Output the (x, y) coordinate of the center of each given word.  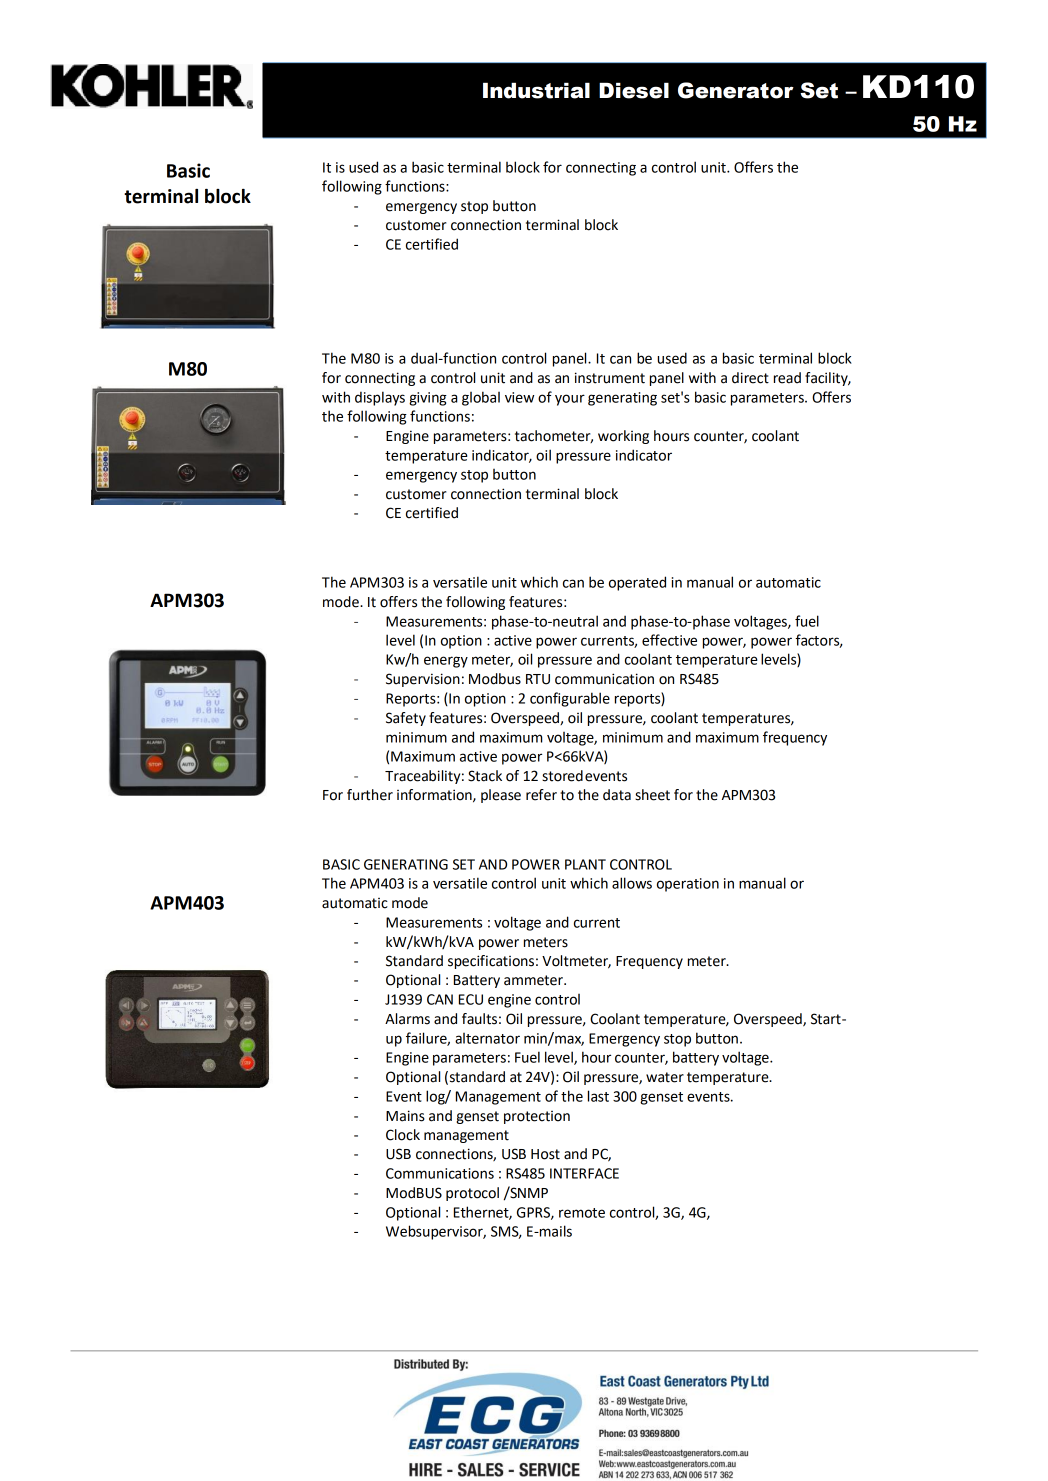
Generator (736, 90)
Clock (403, 1135)
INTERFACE (584, 1173)
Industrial (536, 90)
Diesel (634, 90)
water (665, 1077)
